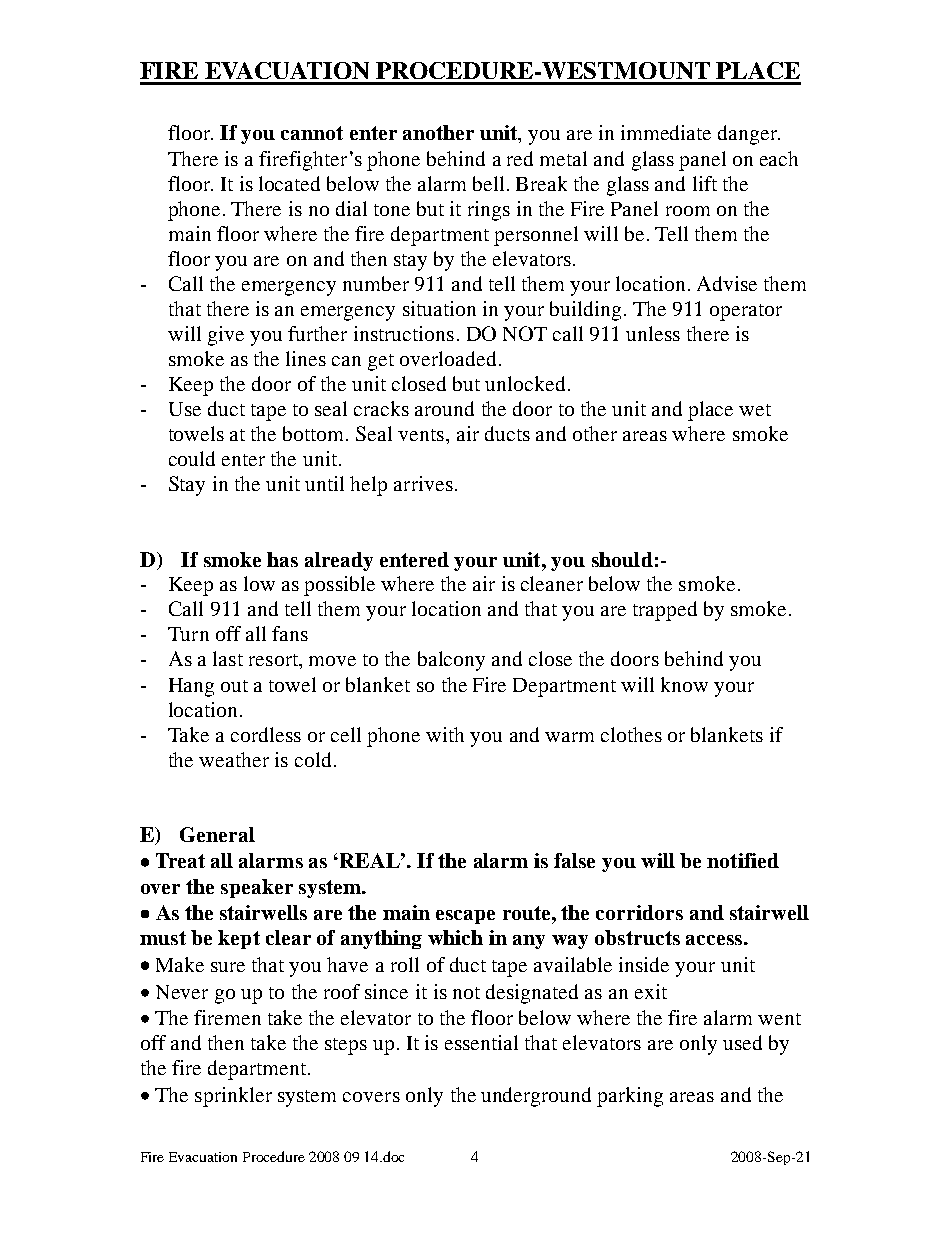  I want to click on sprinkler, so click(233, 1097).
